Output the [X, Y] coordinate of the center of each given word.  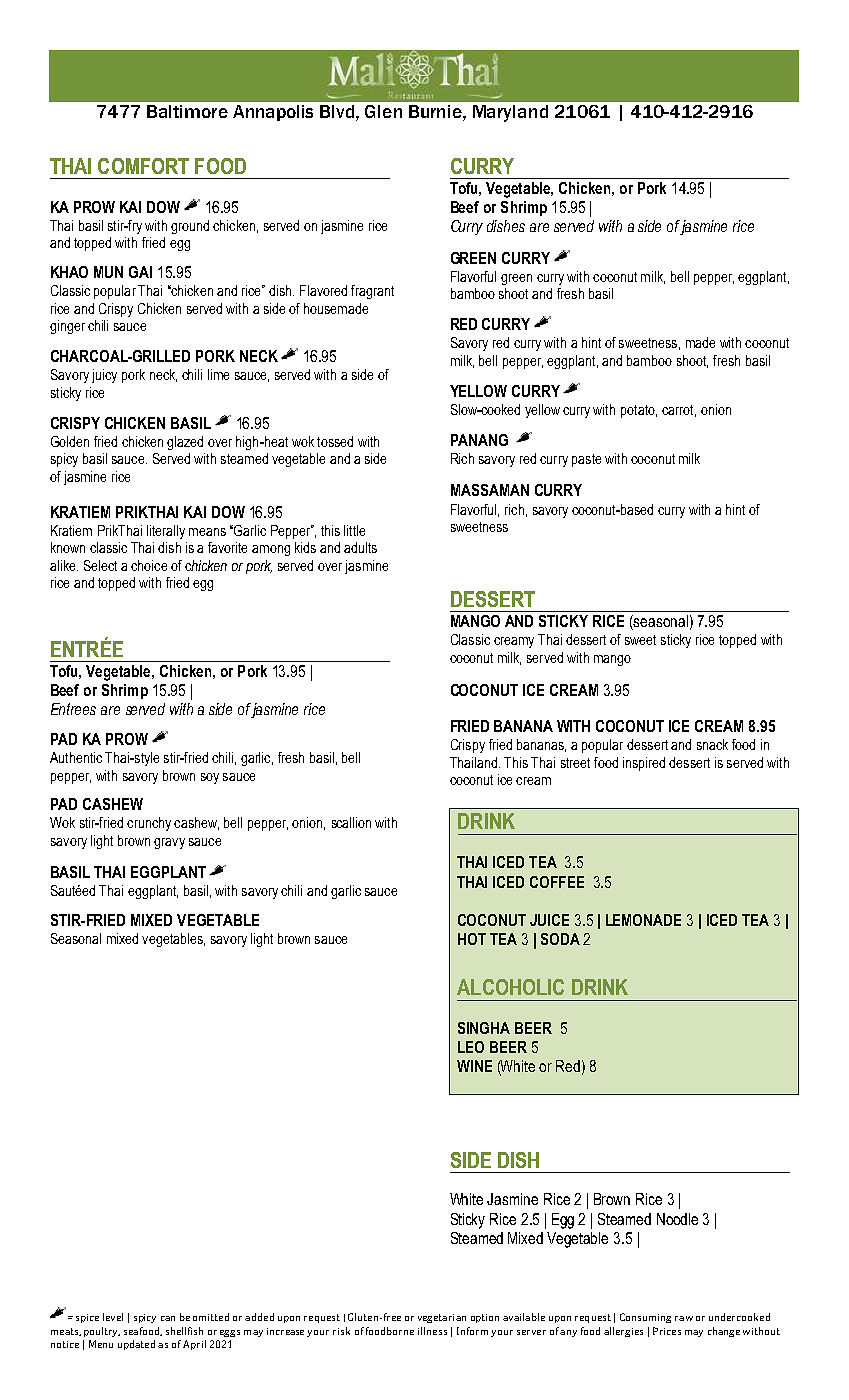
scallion [351, 822]
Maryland [510, 113]
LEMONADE [643, 920]
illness [432, 1331]
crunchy [149, 824]
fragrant [372, 292]
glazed [185, 443]
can [168, 1318]
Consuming [645, 1318]
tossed [335, 441]
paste [586, 460]
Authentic [76, 757]
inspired [644, 764]
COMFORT [143, 166]
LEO [471, 1047]
